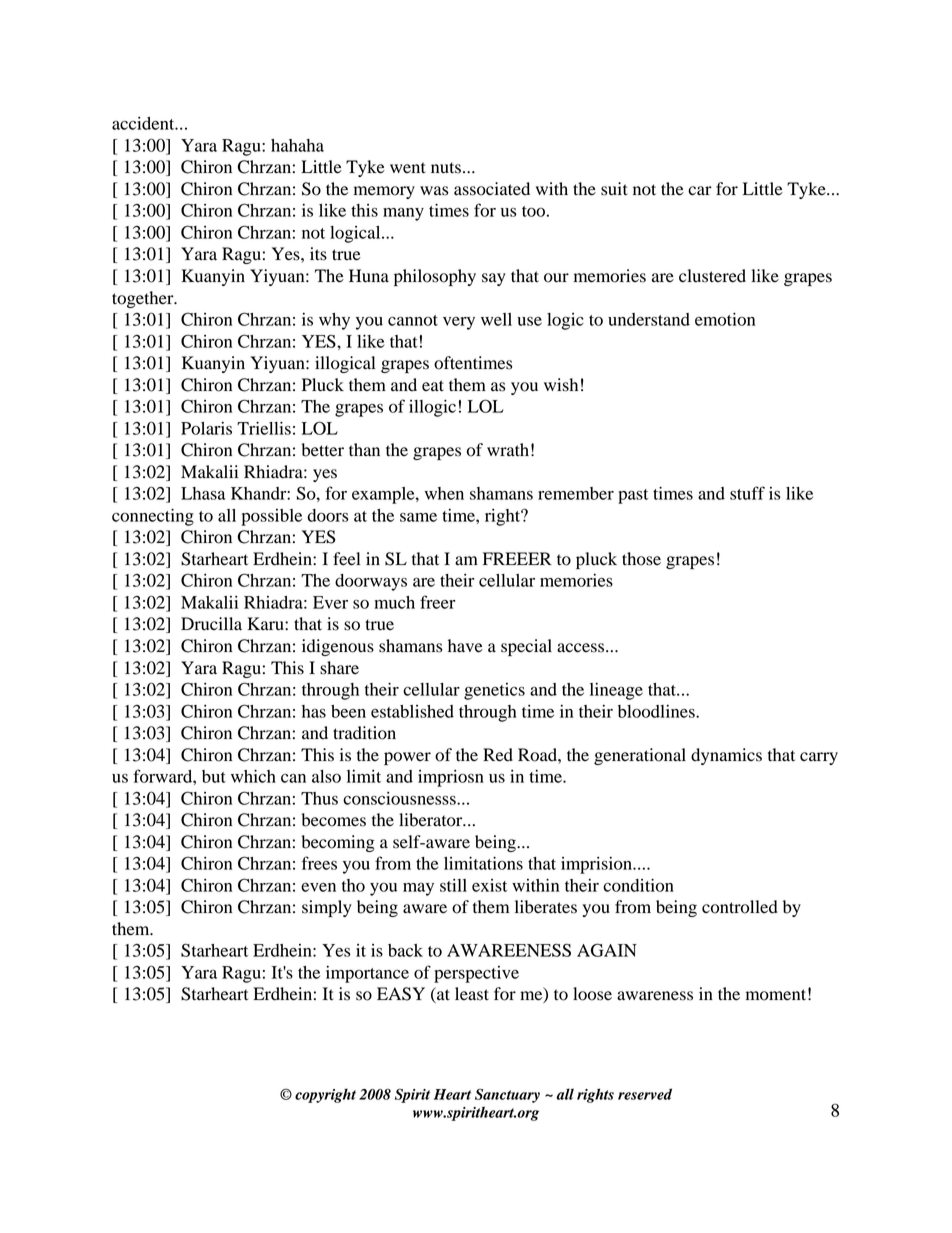 This screenshot has width=952, height=1233. What do you see at coordinates (507, 1095) in the screenshot?
I see `Sanctuary` at bounding box center [507, 1095].
